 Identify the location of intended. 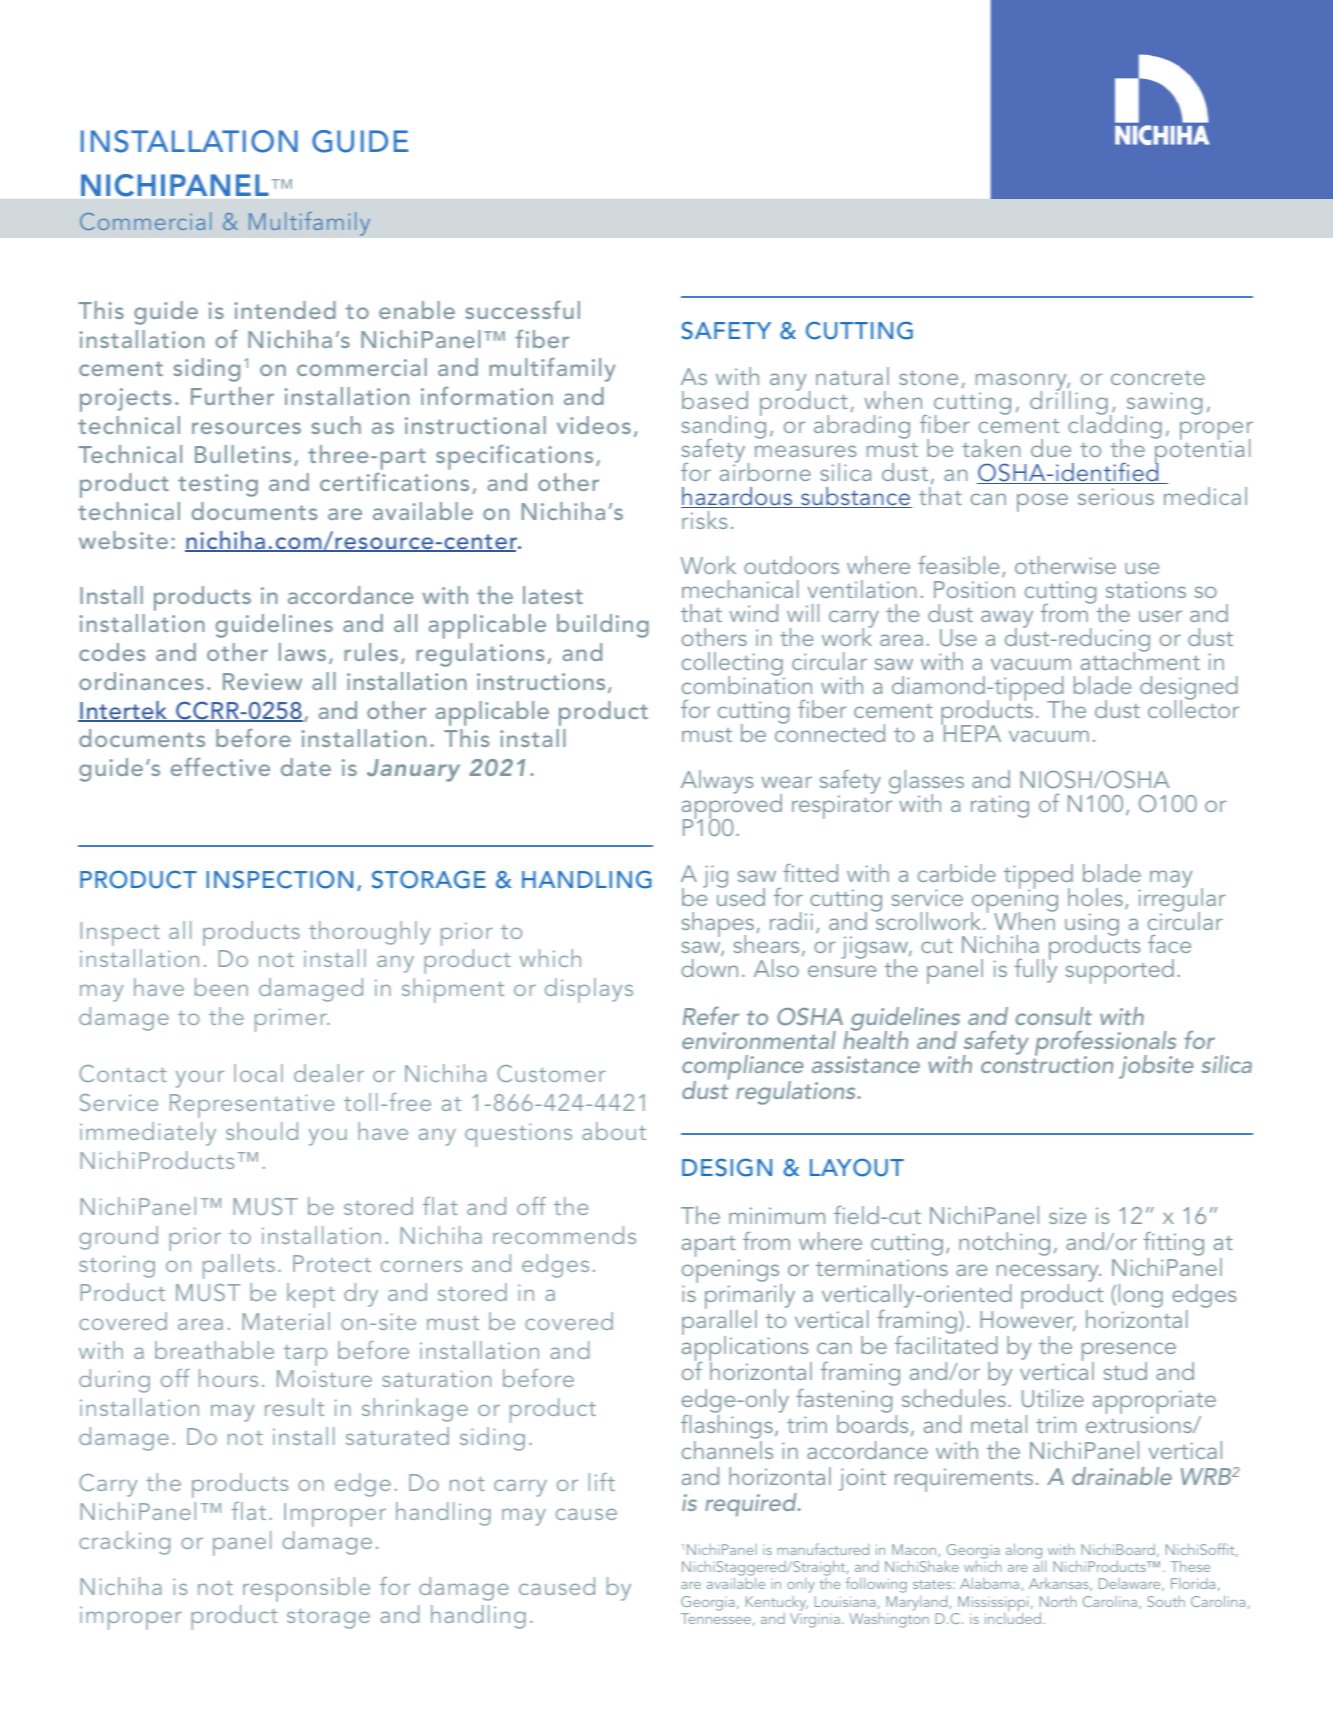
(285, 310).
